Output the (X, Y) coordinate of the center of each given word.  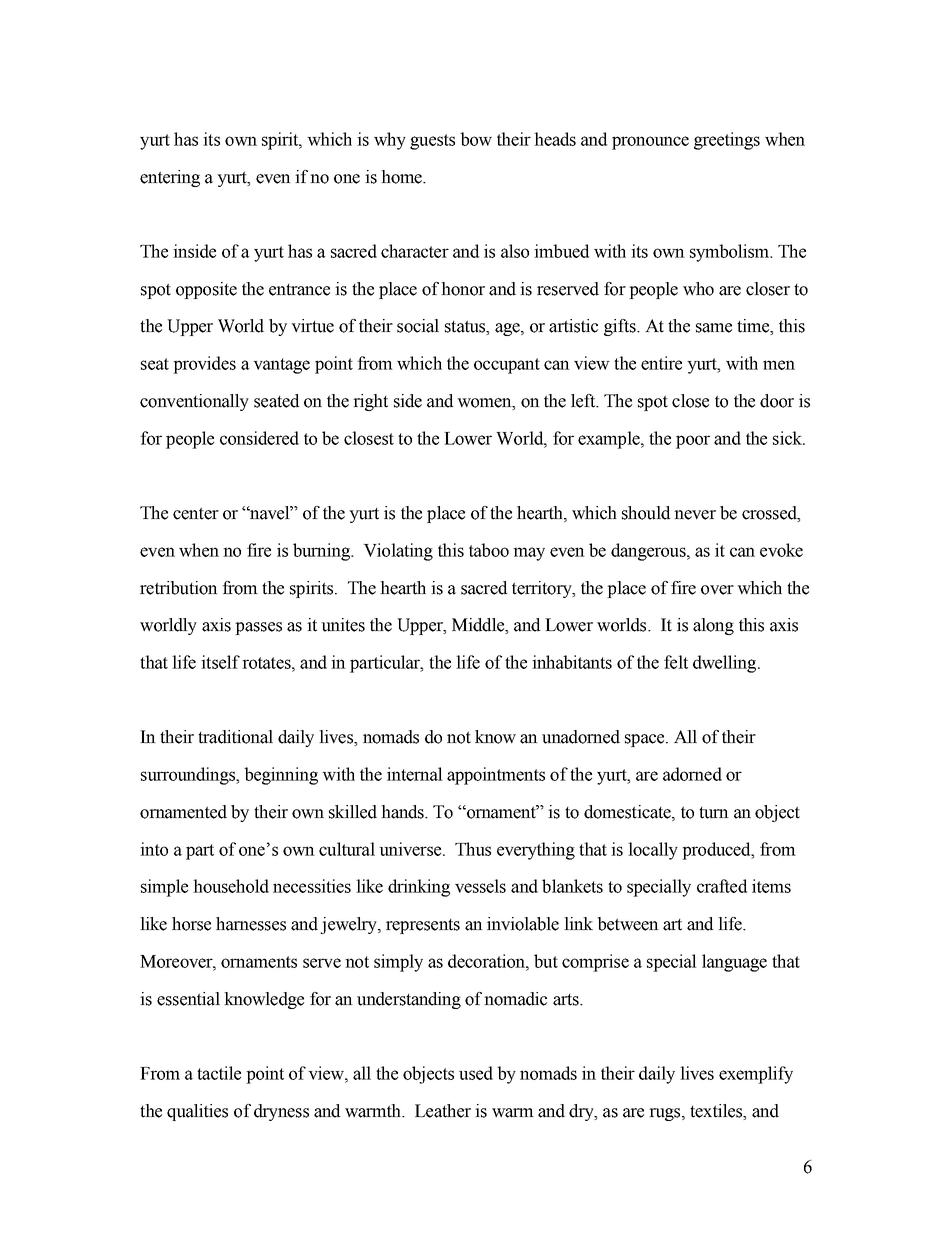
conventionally (194, 402)
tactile (219, 1073)
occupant (507, 366)
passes (258, 628)
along (713, 626)
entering (170, 178)
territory (543, 589)
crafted (722, 886)
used (476, 1073)
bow (476, 139)
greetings (727, 141)
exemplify (756, 1075)
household (231, 886)
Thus (473, 849)
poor (693, 442)
